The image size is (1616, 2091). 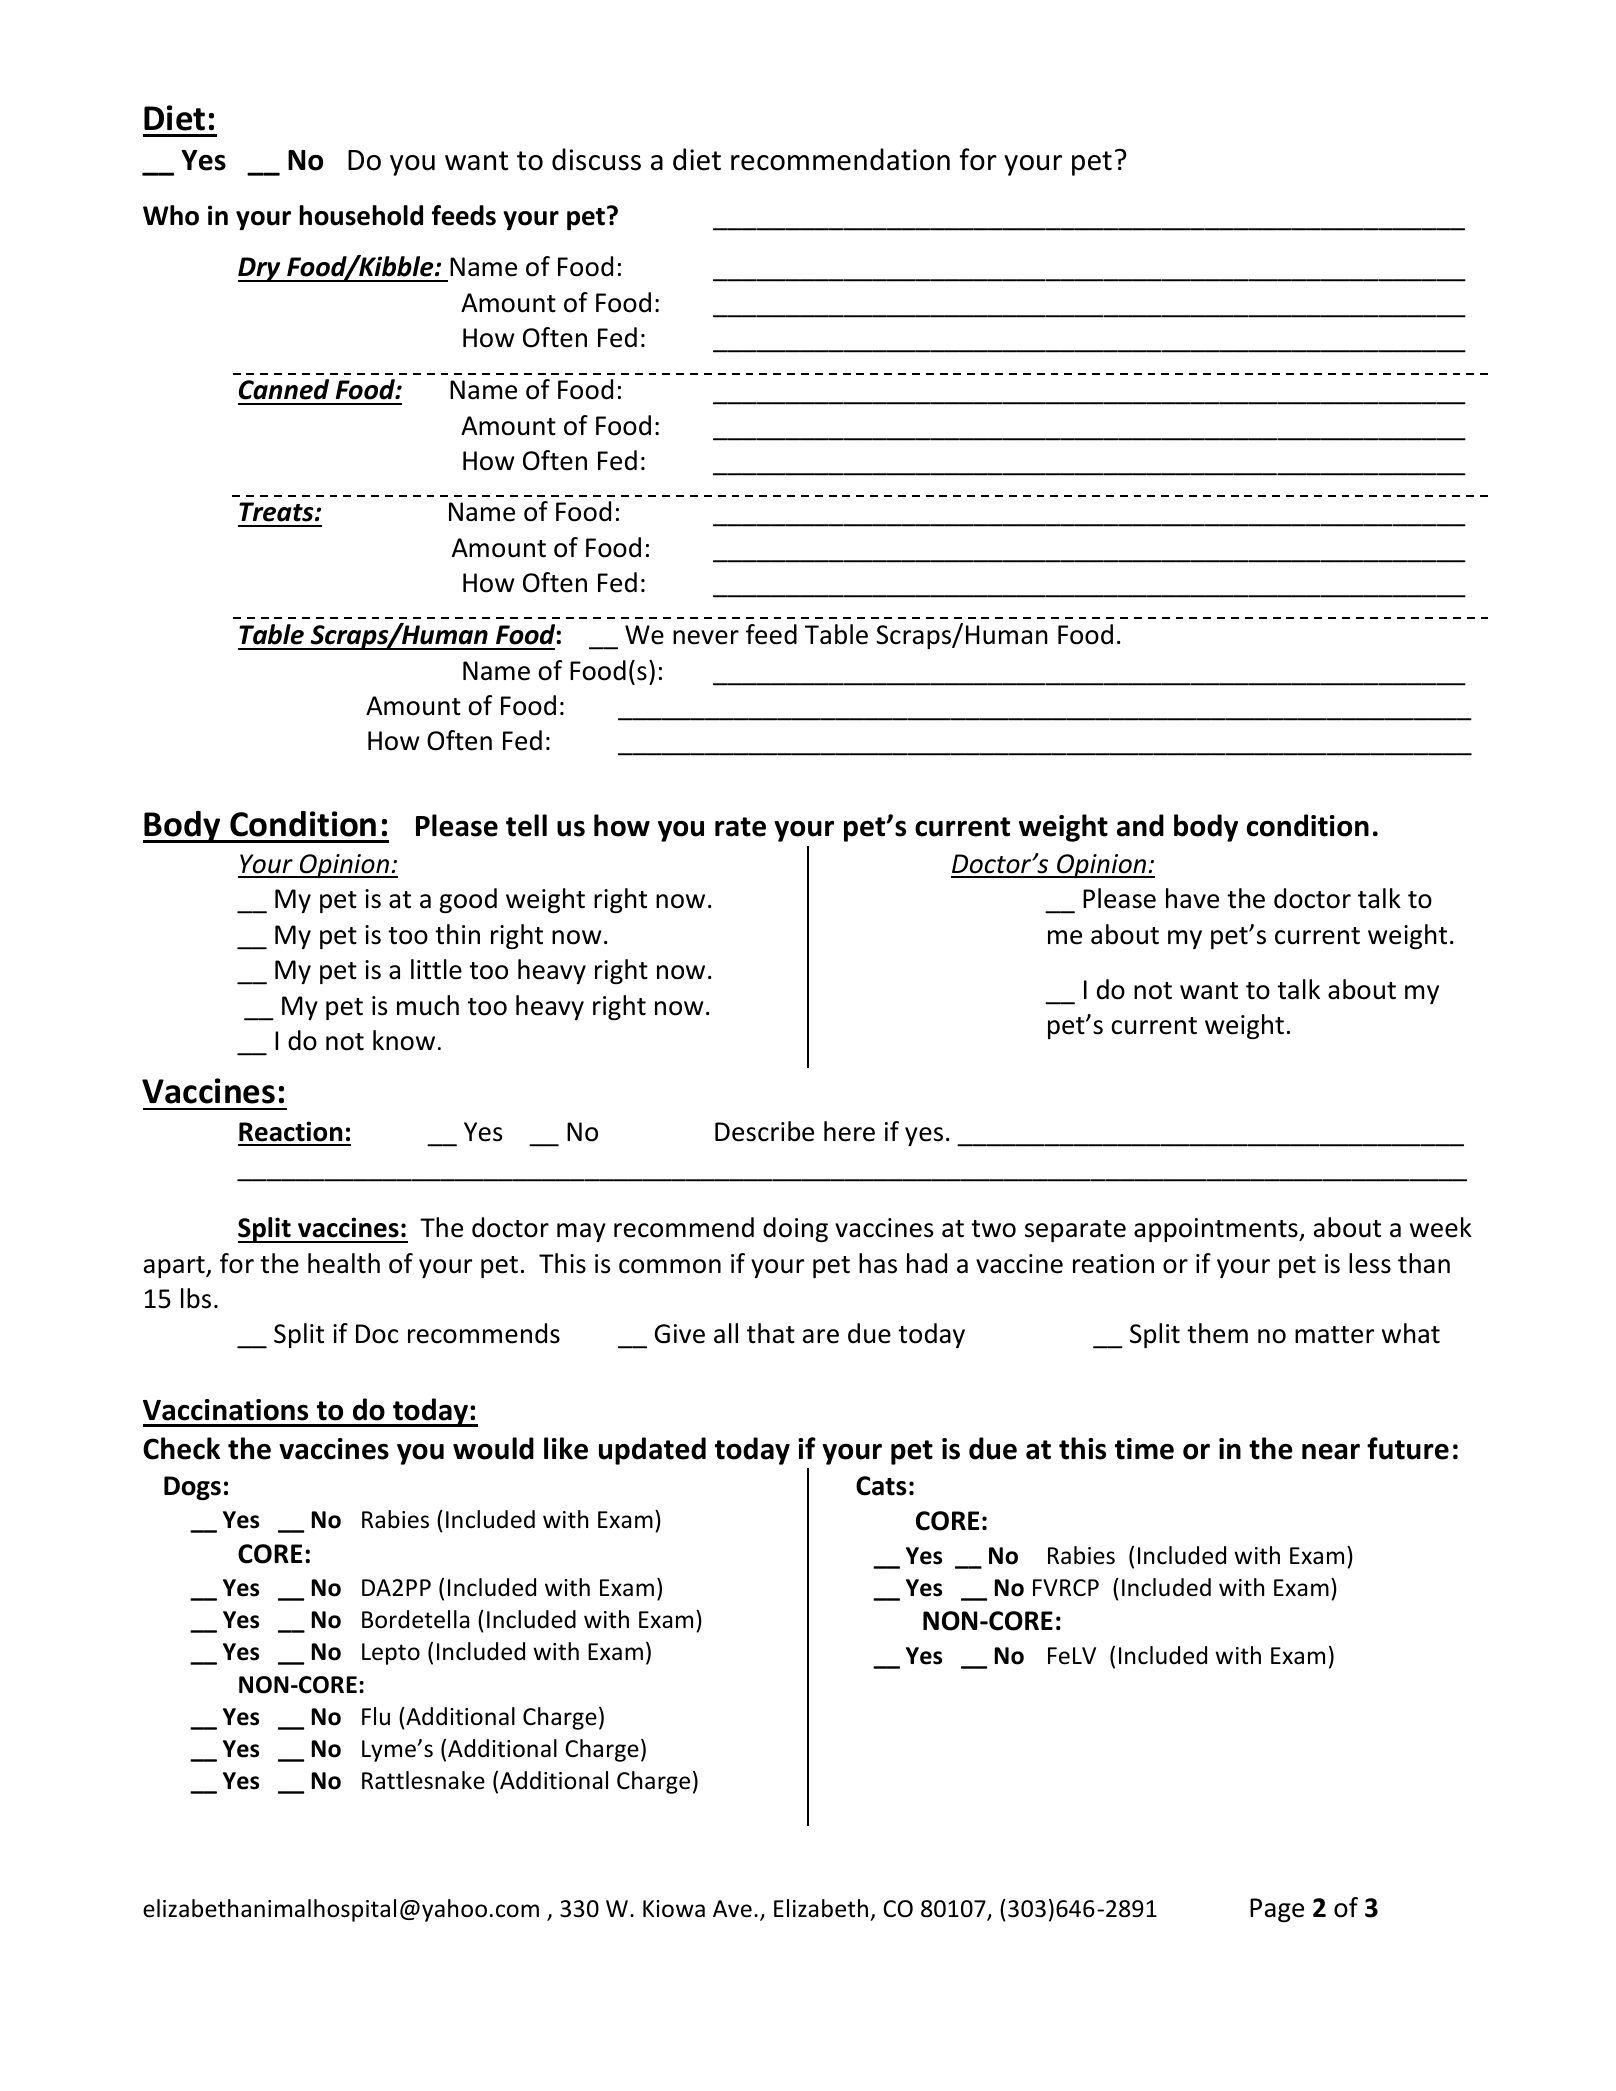 I want to click on Cats, so click(x=881, y=1486).
